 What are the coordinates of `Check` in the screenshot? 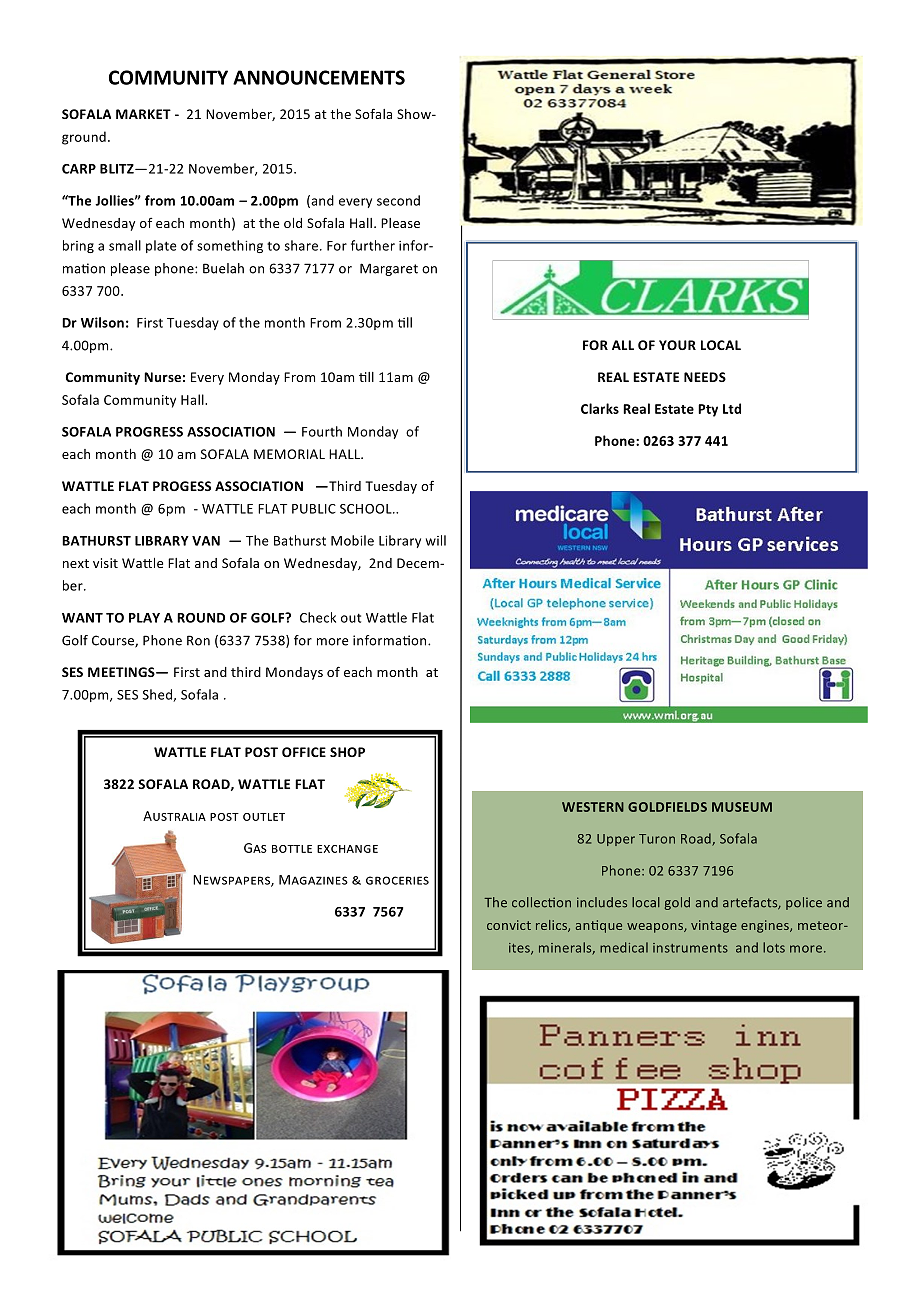 It's located at (318, 617).
